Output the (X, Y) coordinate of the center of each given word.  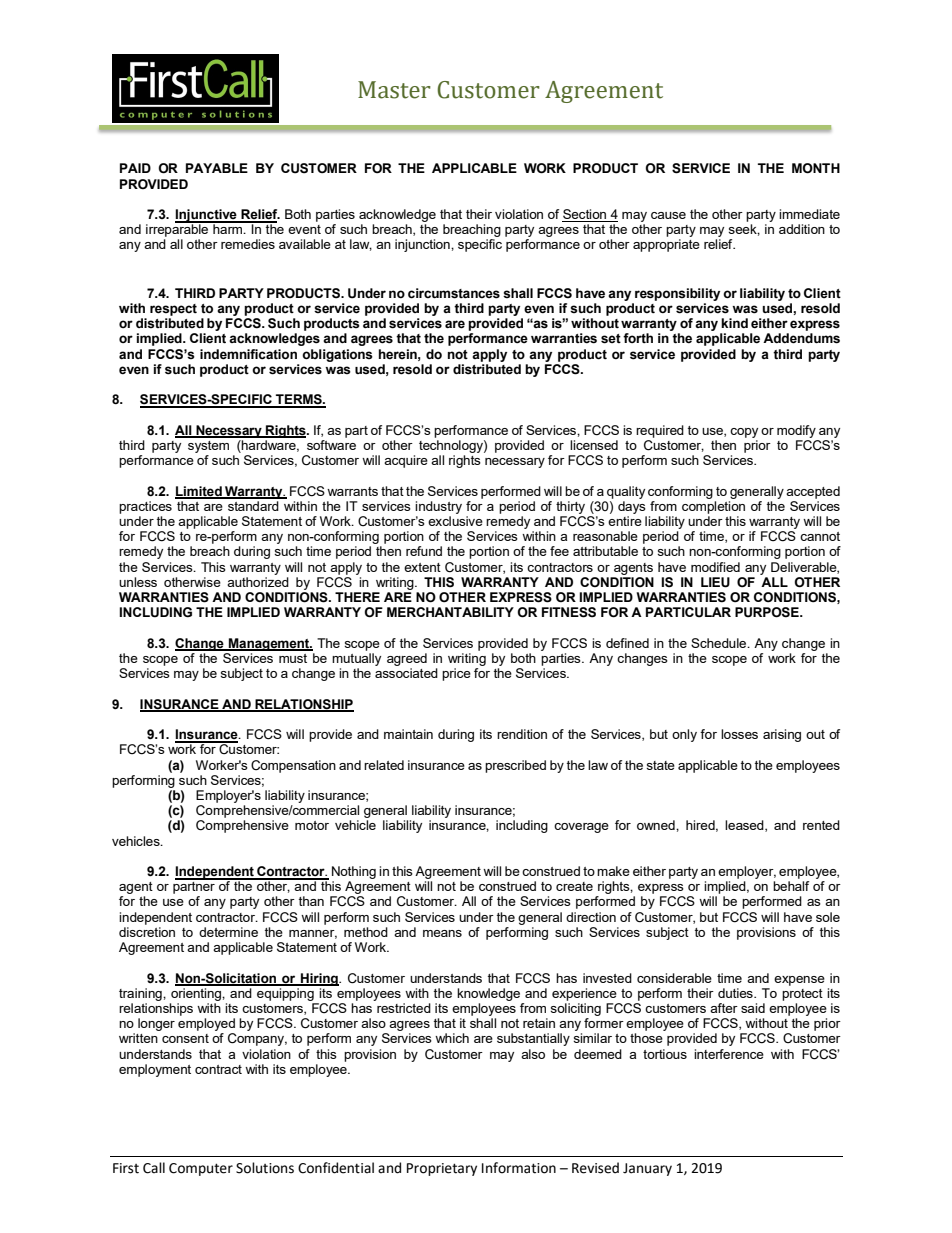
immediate (809, 214)
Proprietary (442, 1169)
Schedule (720, 643)
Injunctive (207, 216)
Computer (201, 1169)
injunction (423, 245)
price (456, 674)
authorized (258, 582)
